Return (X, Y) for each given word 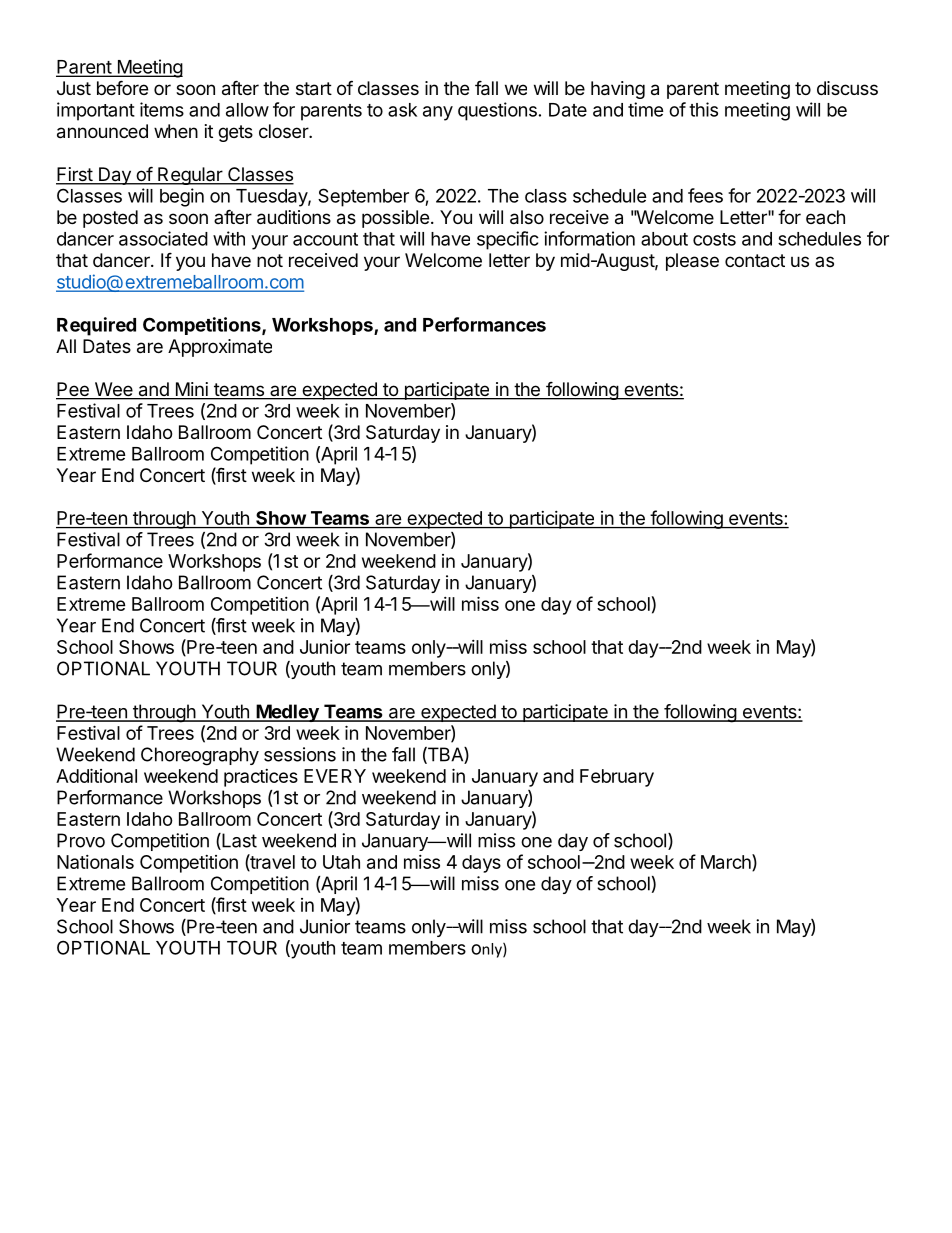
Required (96, 326)
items (162, 109)
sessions (300, 754)
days (481, 864)
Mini (192, 389)
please (692, 262)
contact (755, 260)
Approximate (220, 348)
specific (508, 240)
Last (238, 841)
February (617, 778)
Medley (287, 713)
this (703, 109)
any (438, 113)
